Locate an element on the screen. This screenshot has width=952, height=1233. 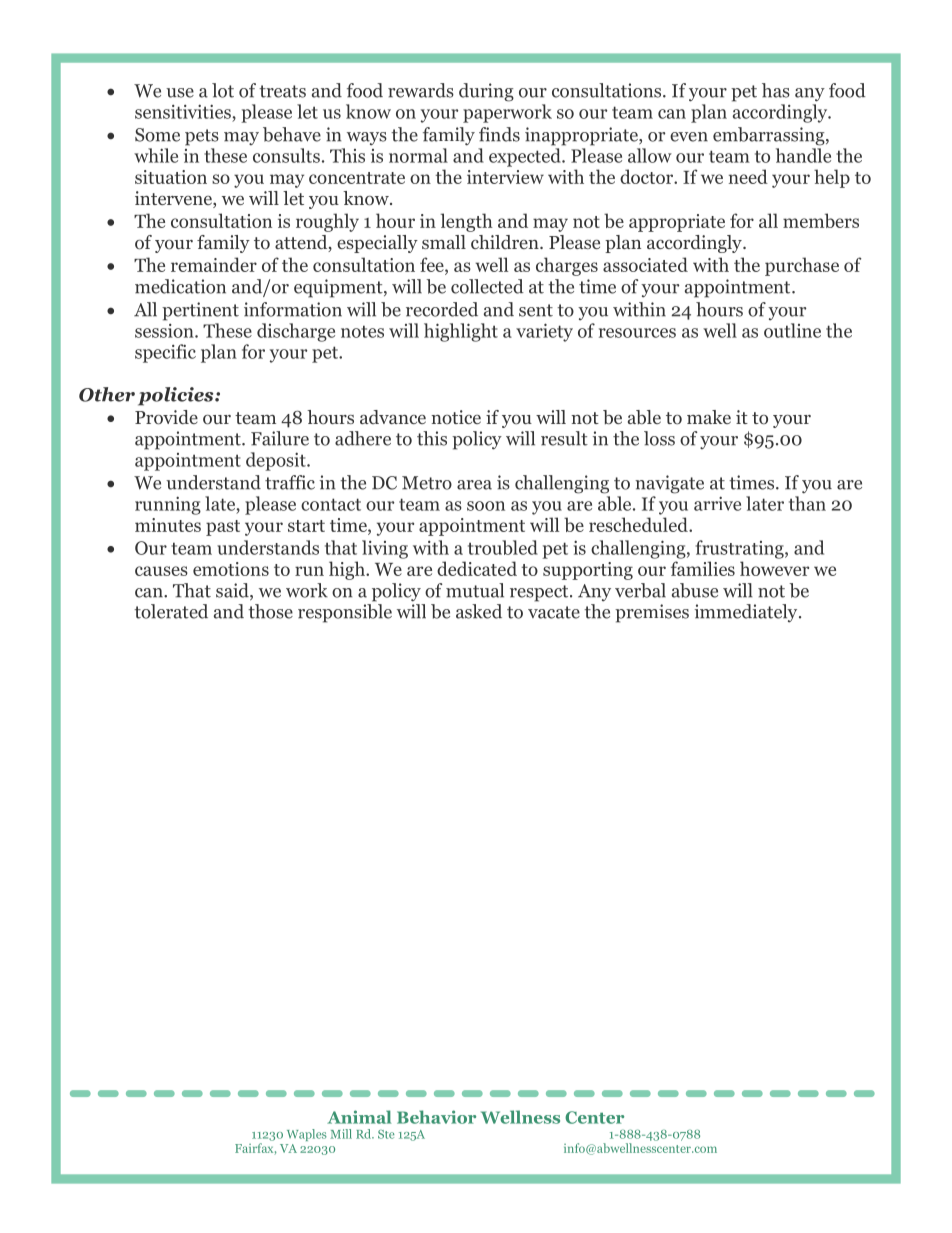
immediately is located at coordinates (747, 613).
